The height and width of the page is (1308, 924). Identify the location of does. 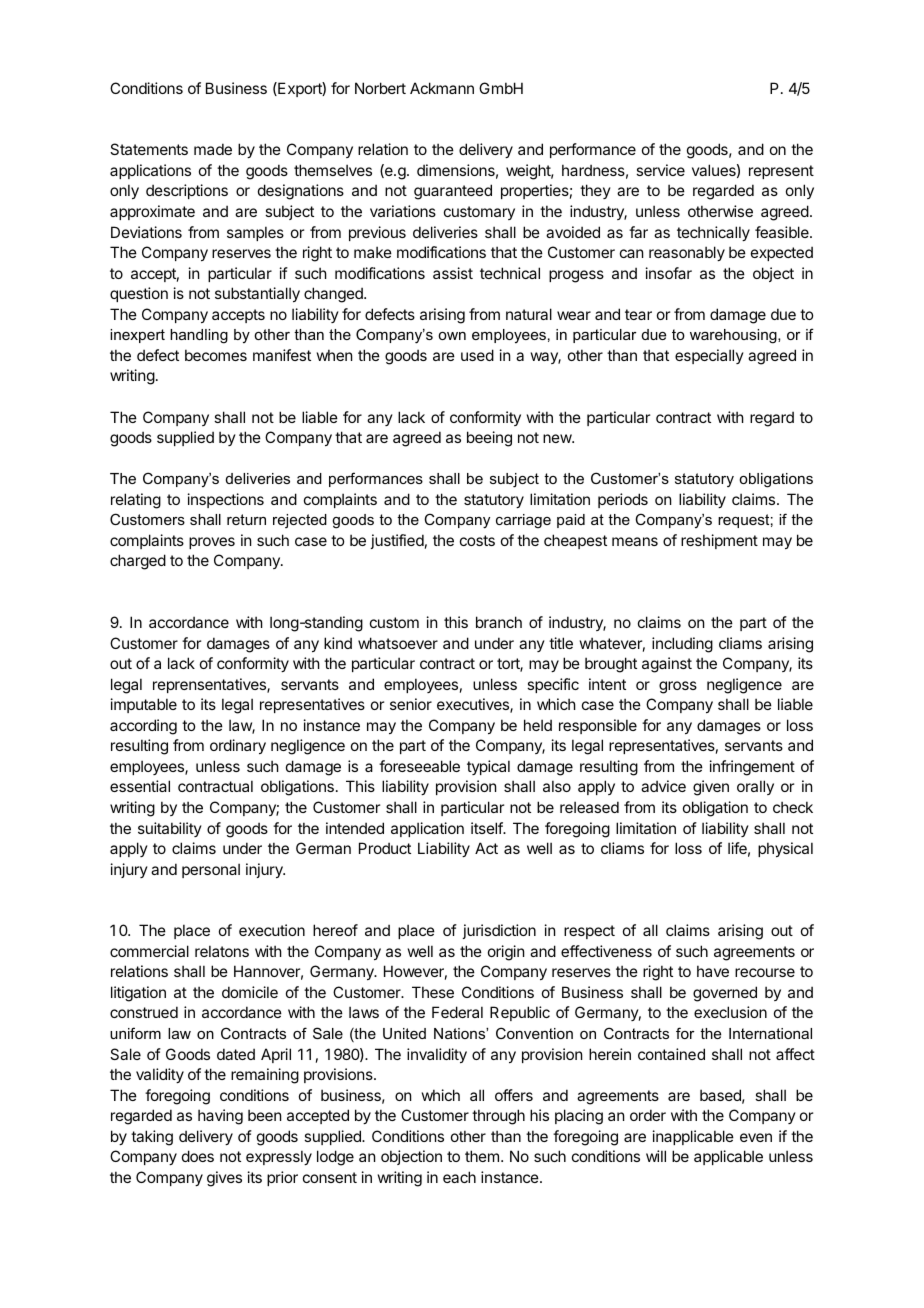
(198, 1156).
